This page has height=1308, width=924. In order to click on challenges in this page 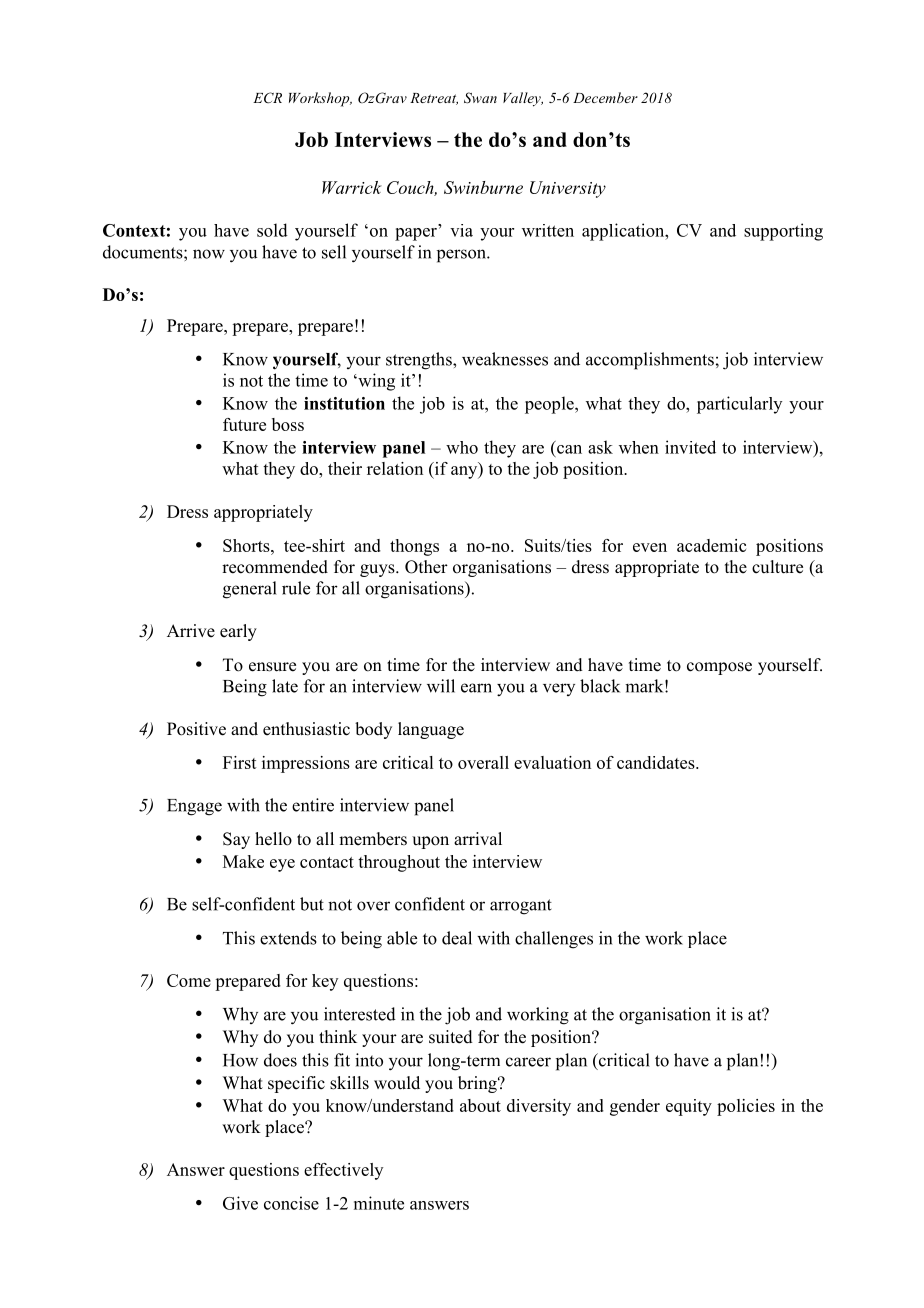, I will do `click(554, 940)`.
